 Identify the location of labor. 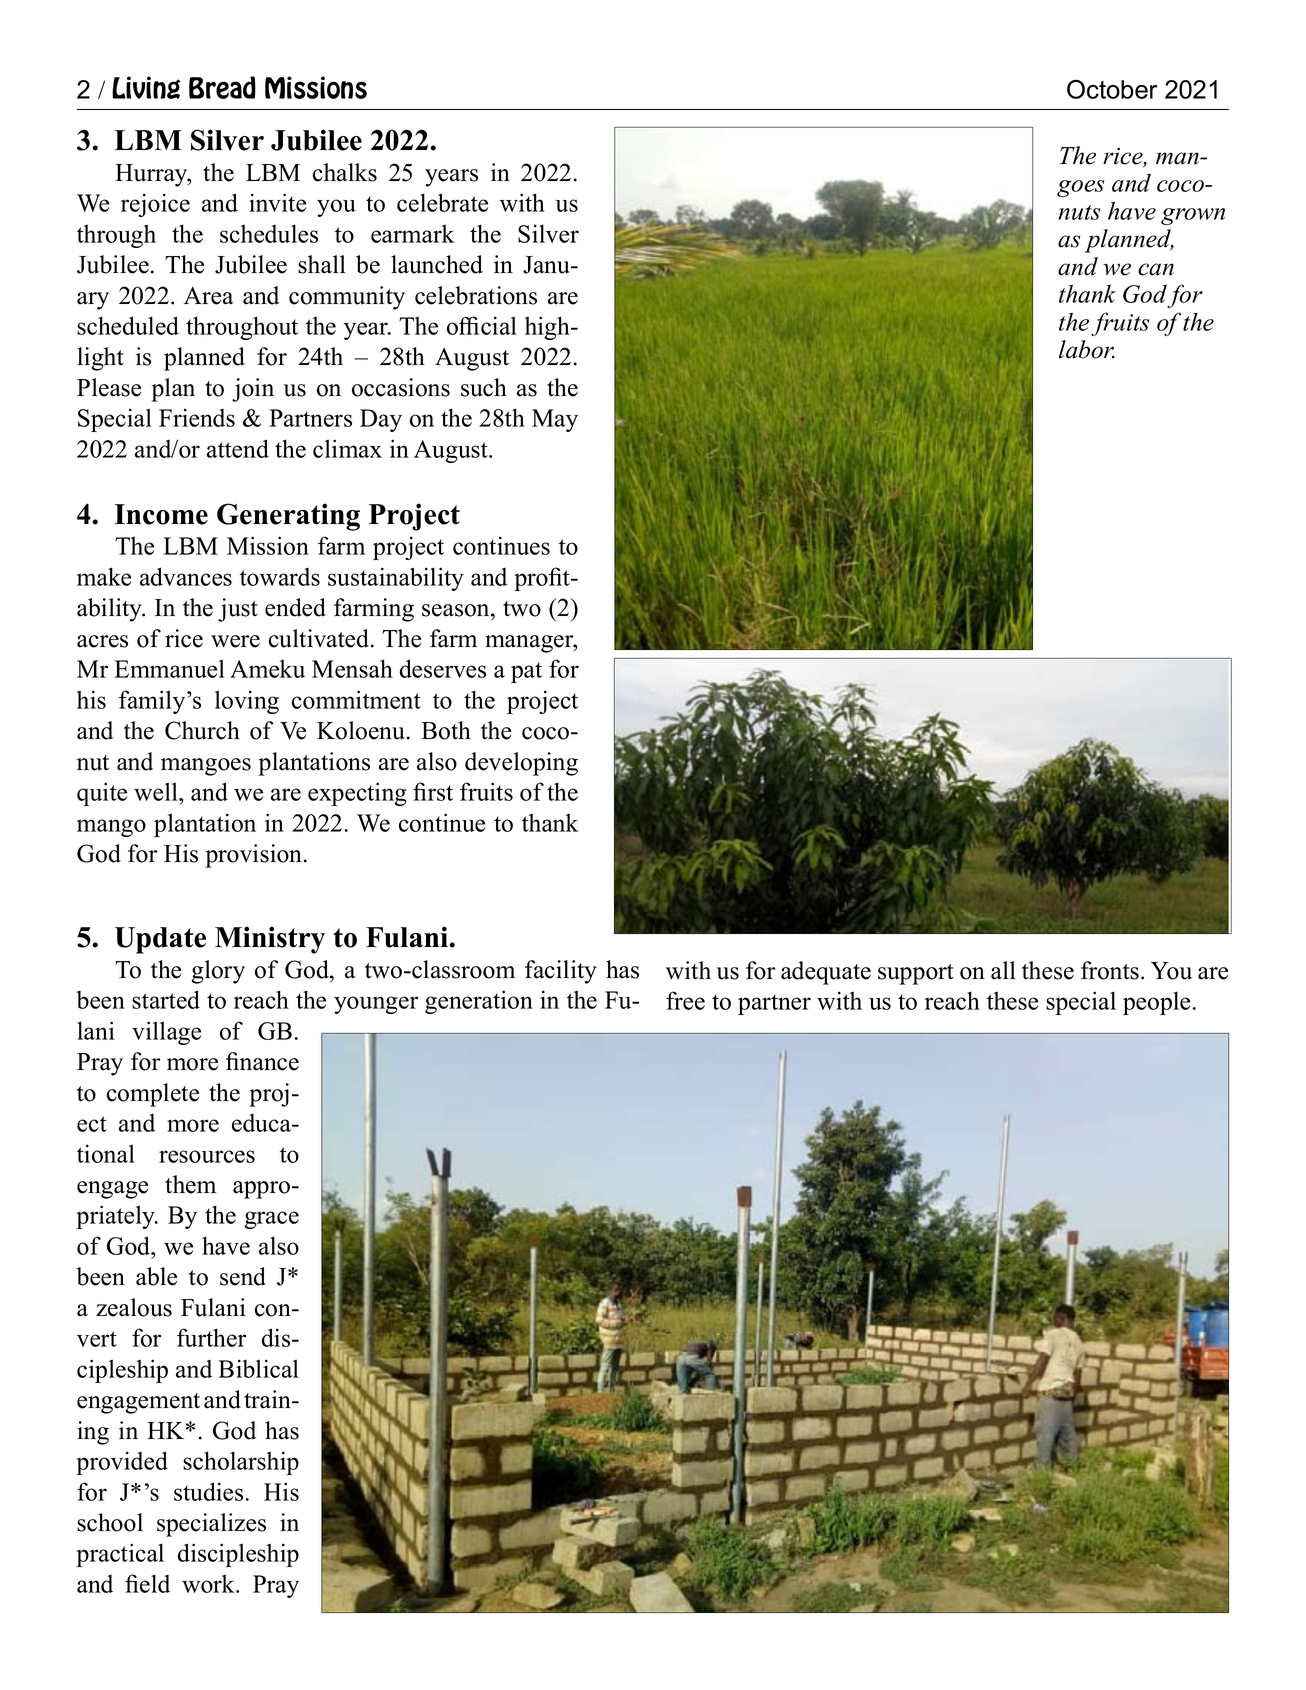
(1087, 349).
